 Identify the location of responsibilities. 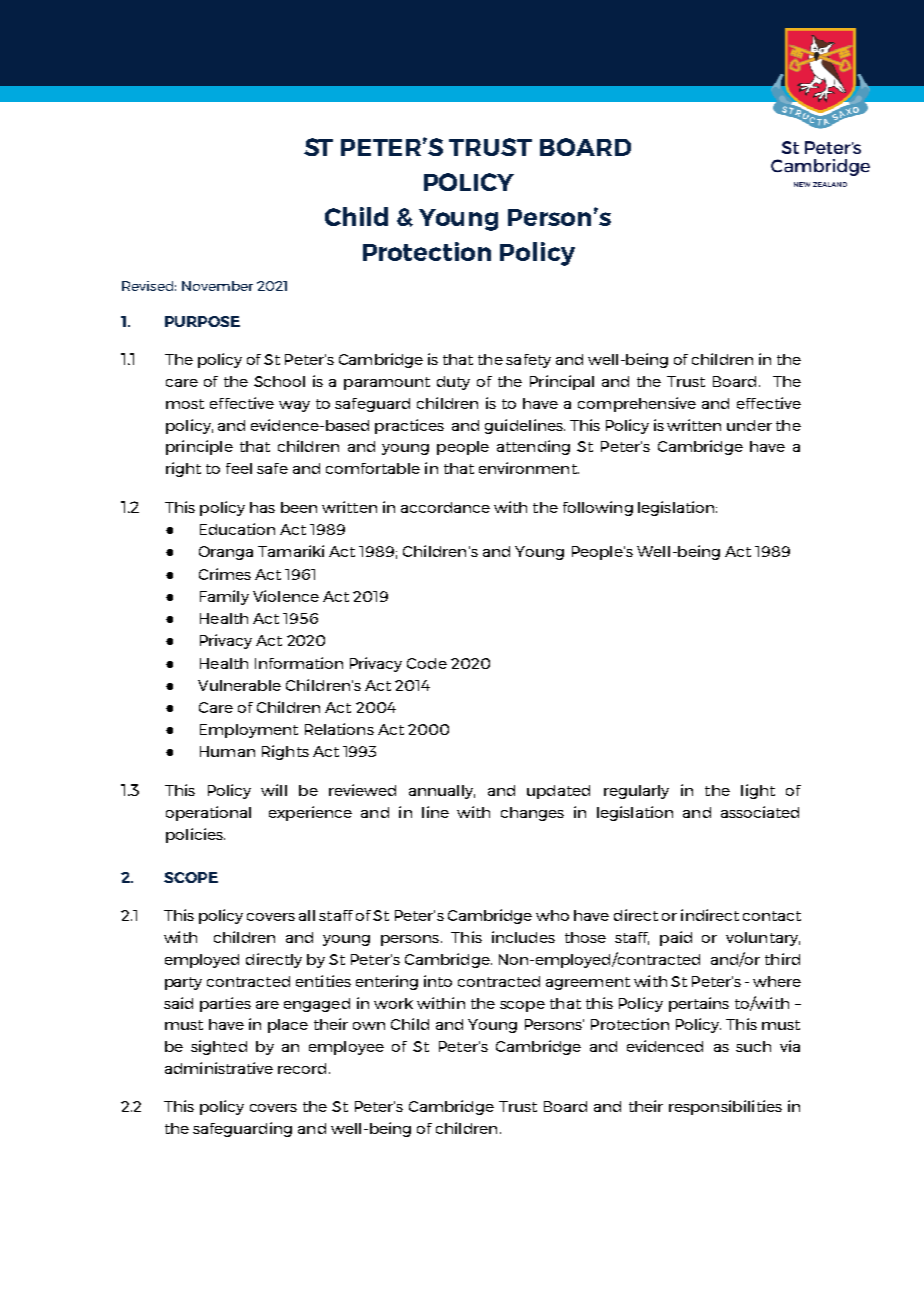
(725, 1107).
